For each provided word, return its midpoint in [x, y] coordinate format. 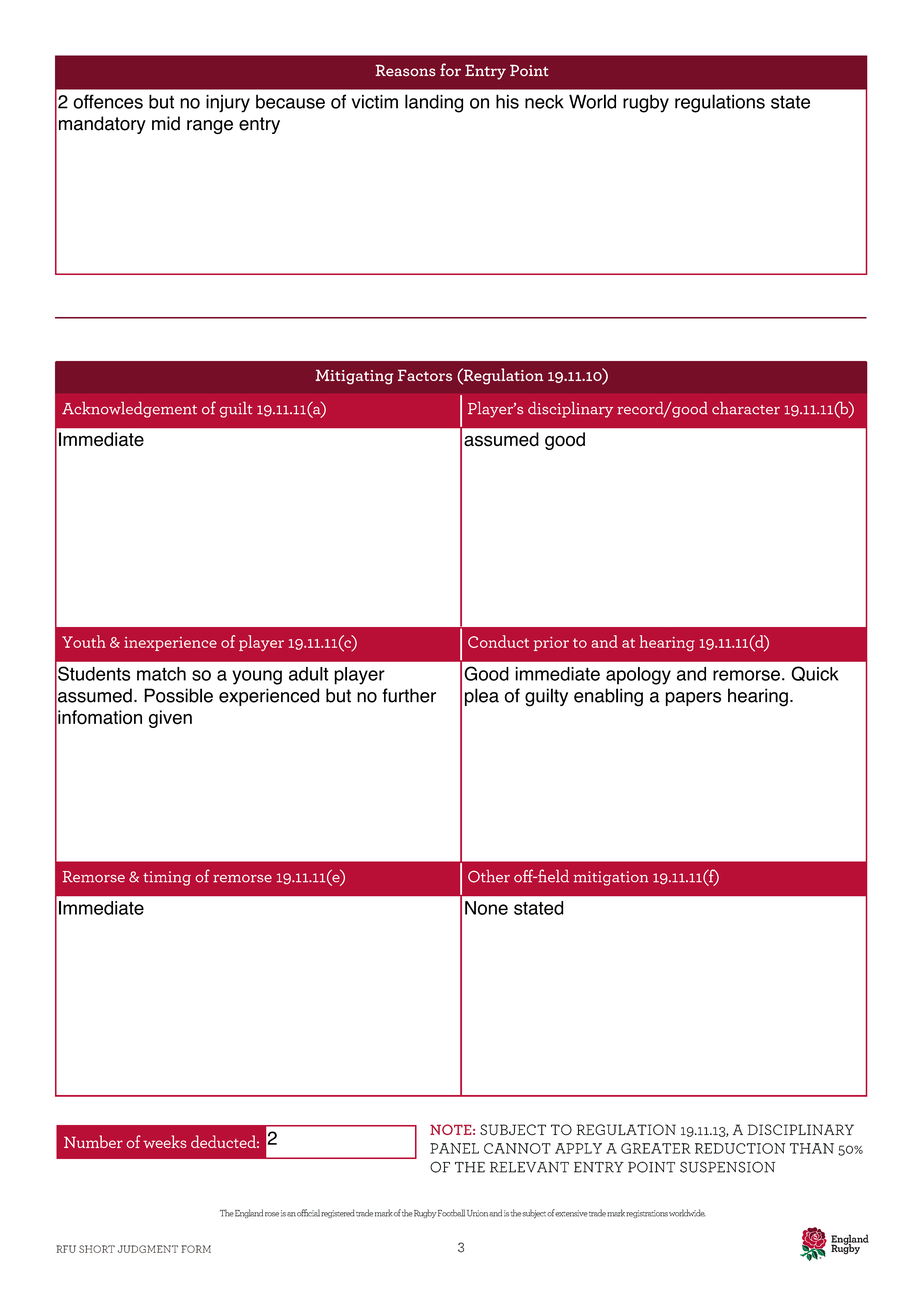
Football [451, 1213]
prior [551, 644]
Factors [425, 375]
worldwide [687, 1213]
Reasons [405, 70]
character [746, 408]
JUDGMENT [148, 1249]
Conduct [498, 641]
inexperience [170, 644]
